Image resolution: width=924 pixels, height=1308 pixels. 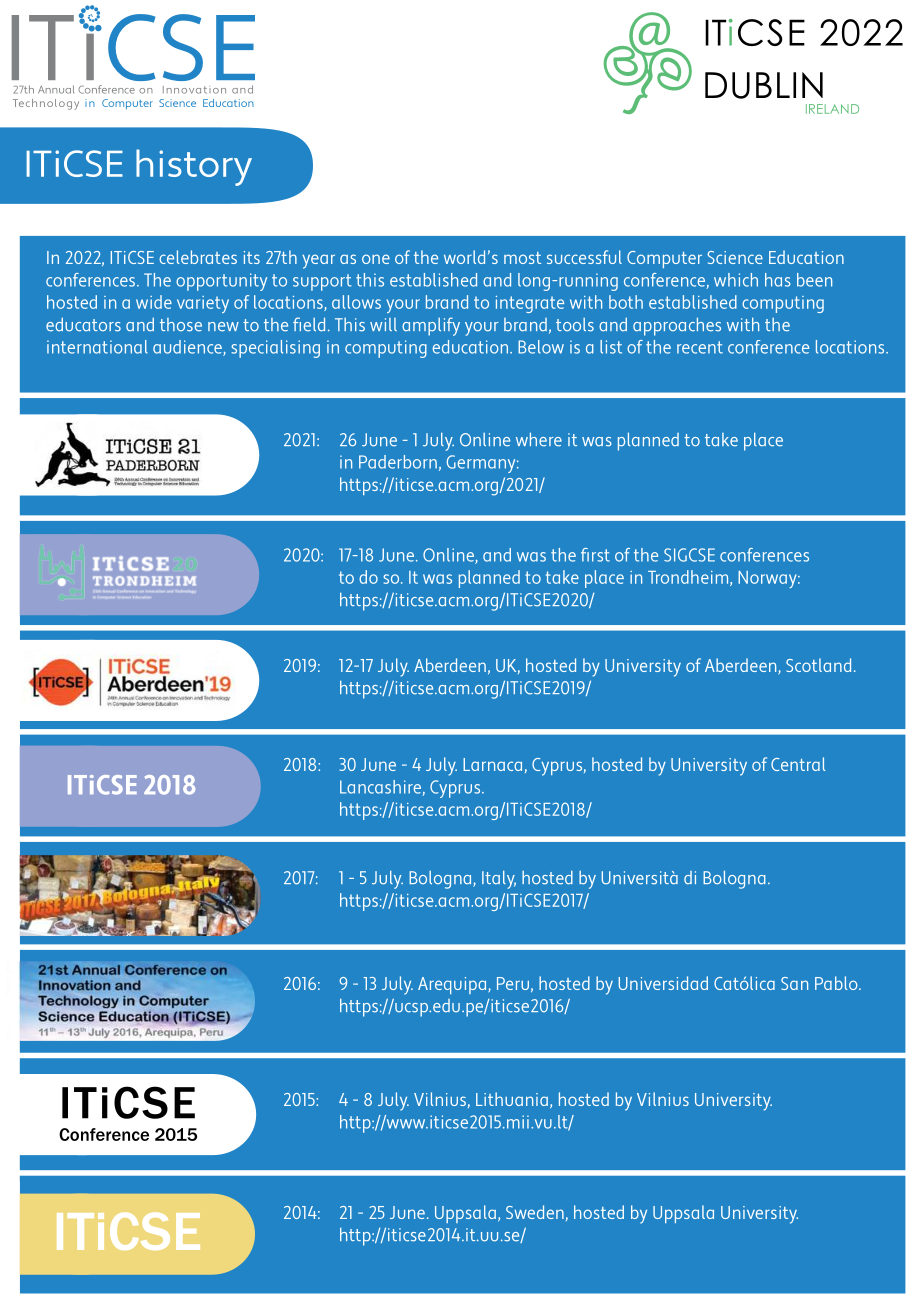 What do you see at coordinates (194, 90) in the screenshot?
I see `Innovation` at bounding box center [194, 90].
